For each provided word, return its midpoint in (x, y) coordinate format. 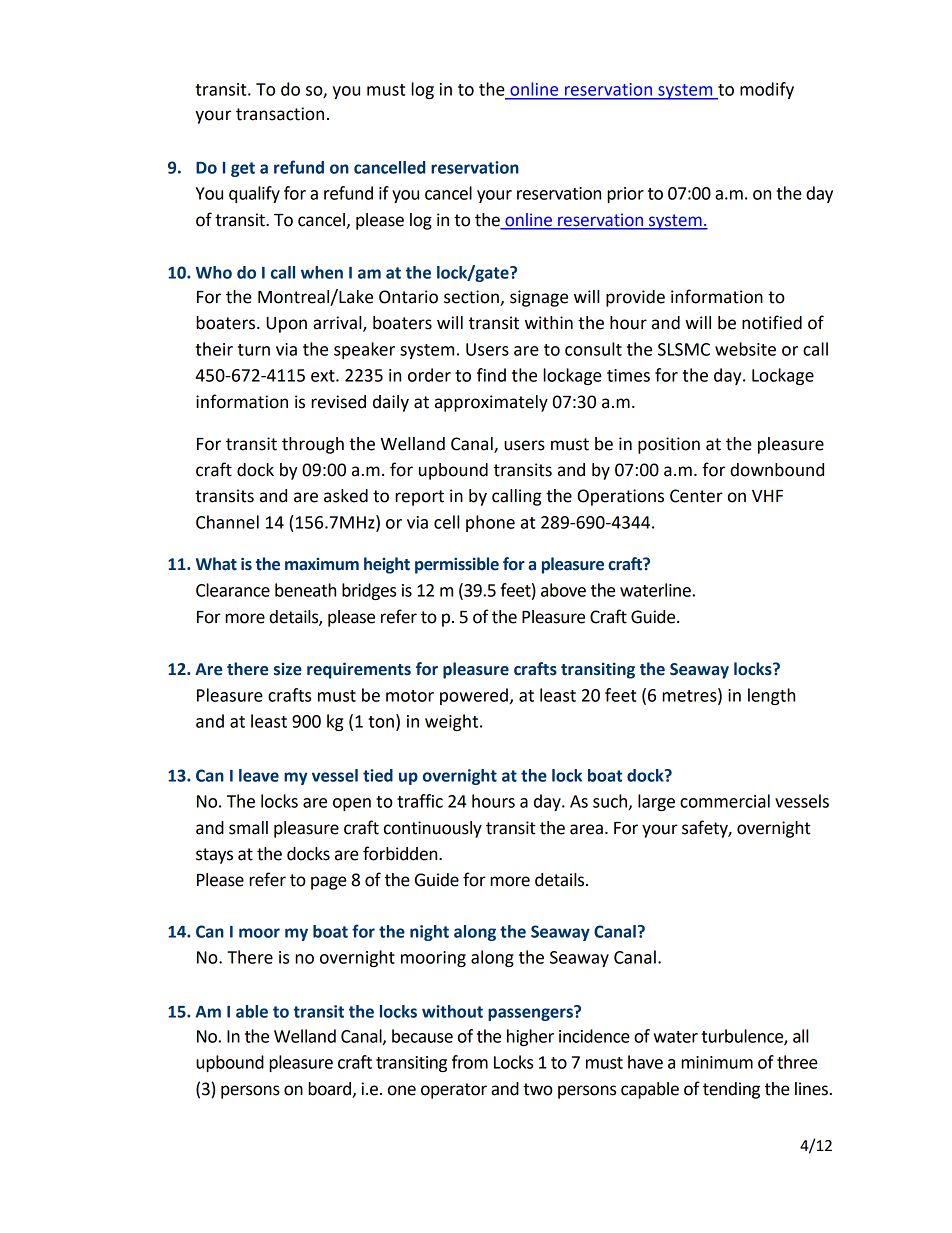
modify (767, 90)
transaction (280, 114)
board (331, 1089)
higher (530, 1037)
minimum (717, 1062)
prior (625, 195)
